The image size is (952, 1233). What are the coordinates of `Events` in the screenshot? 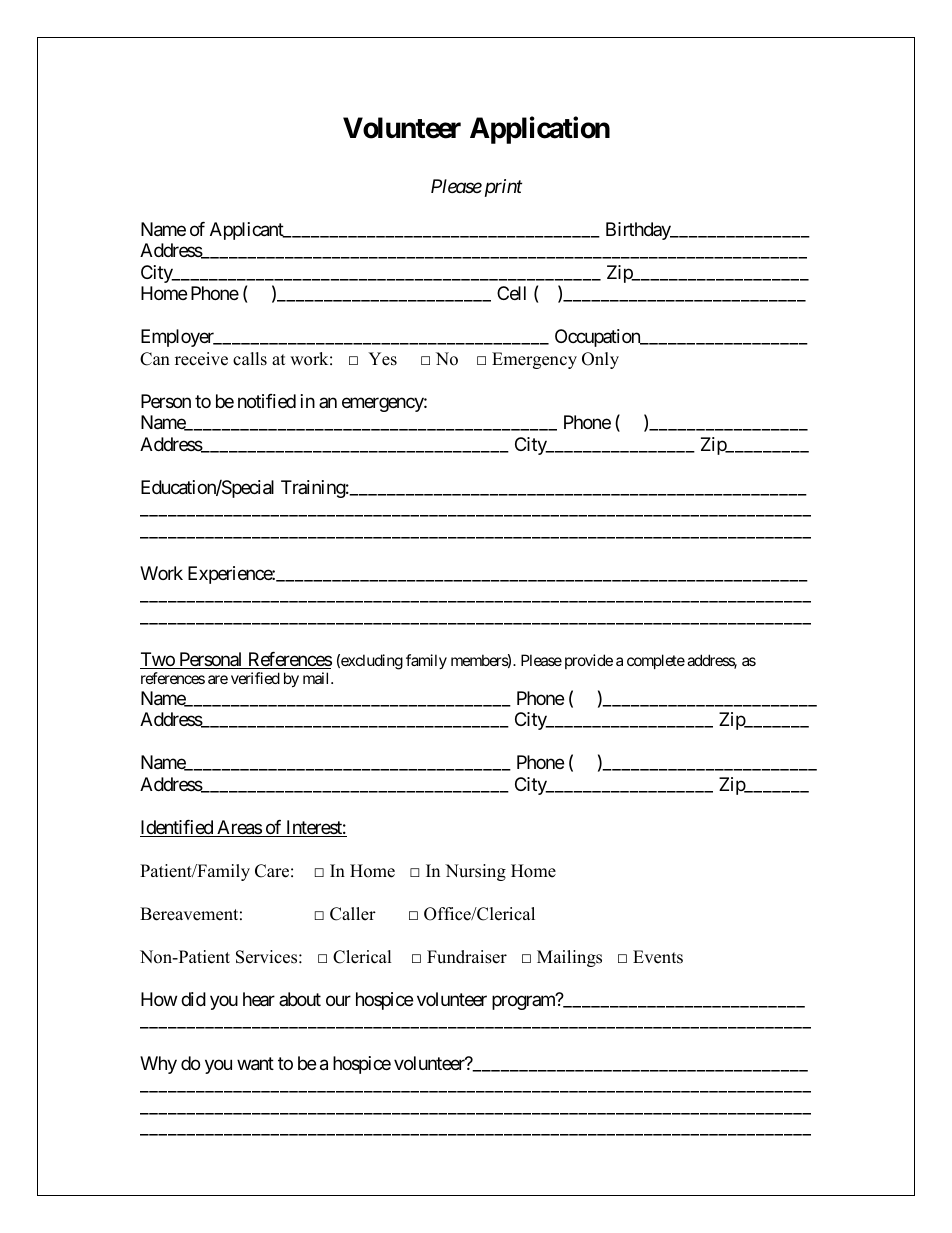 It's located at (658, 957).
